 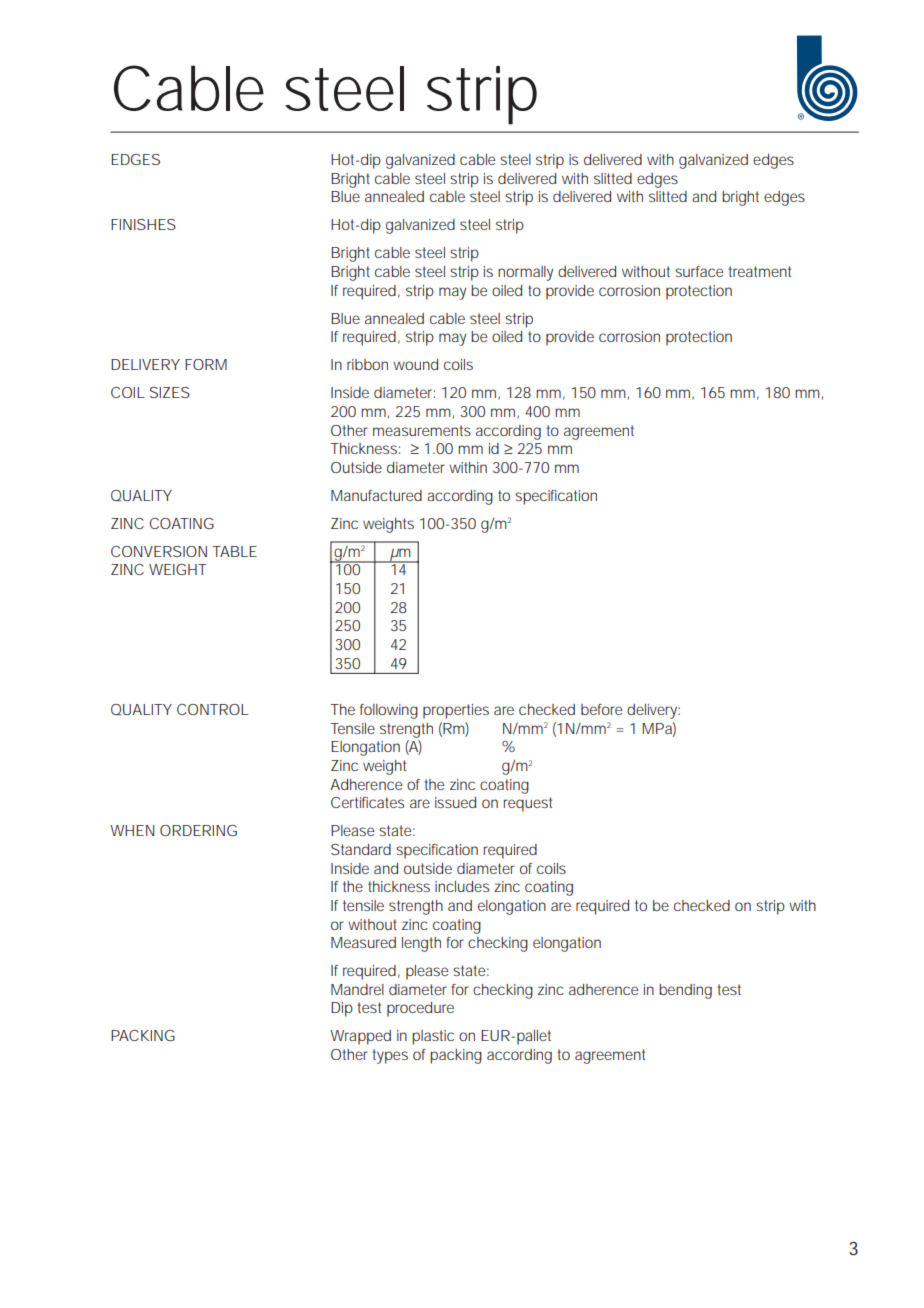 What do you see at coordinates (198, 830) in the screenshot?
I see `ORDERING` at bounding box center [198, 830].
